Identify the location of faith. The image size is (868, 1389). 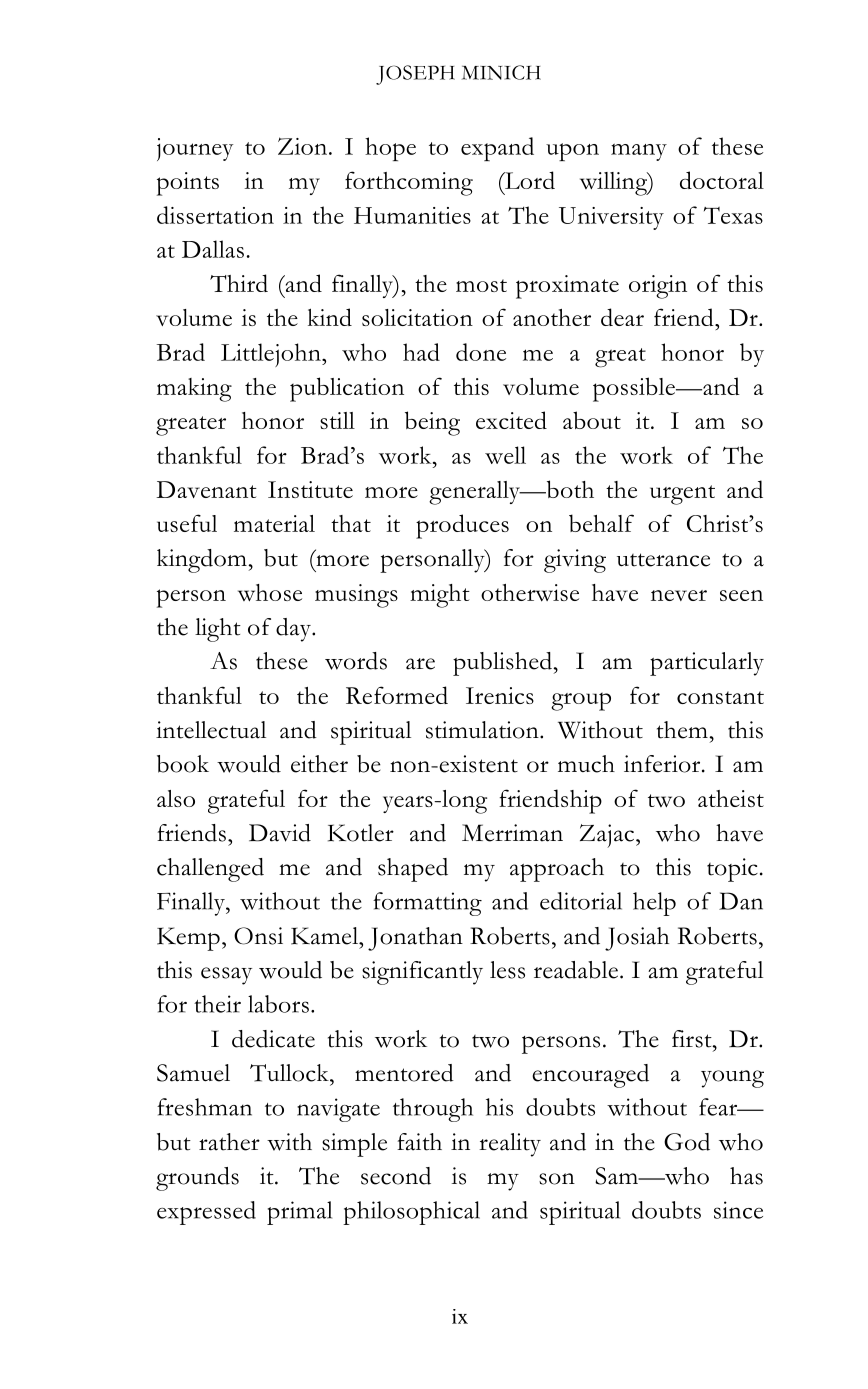
(419, 1142).
